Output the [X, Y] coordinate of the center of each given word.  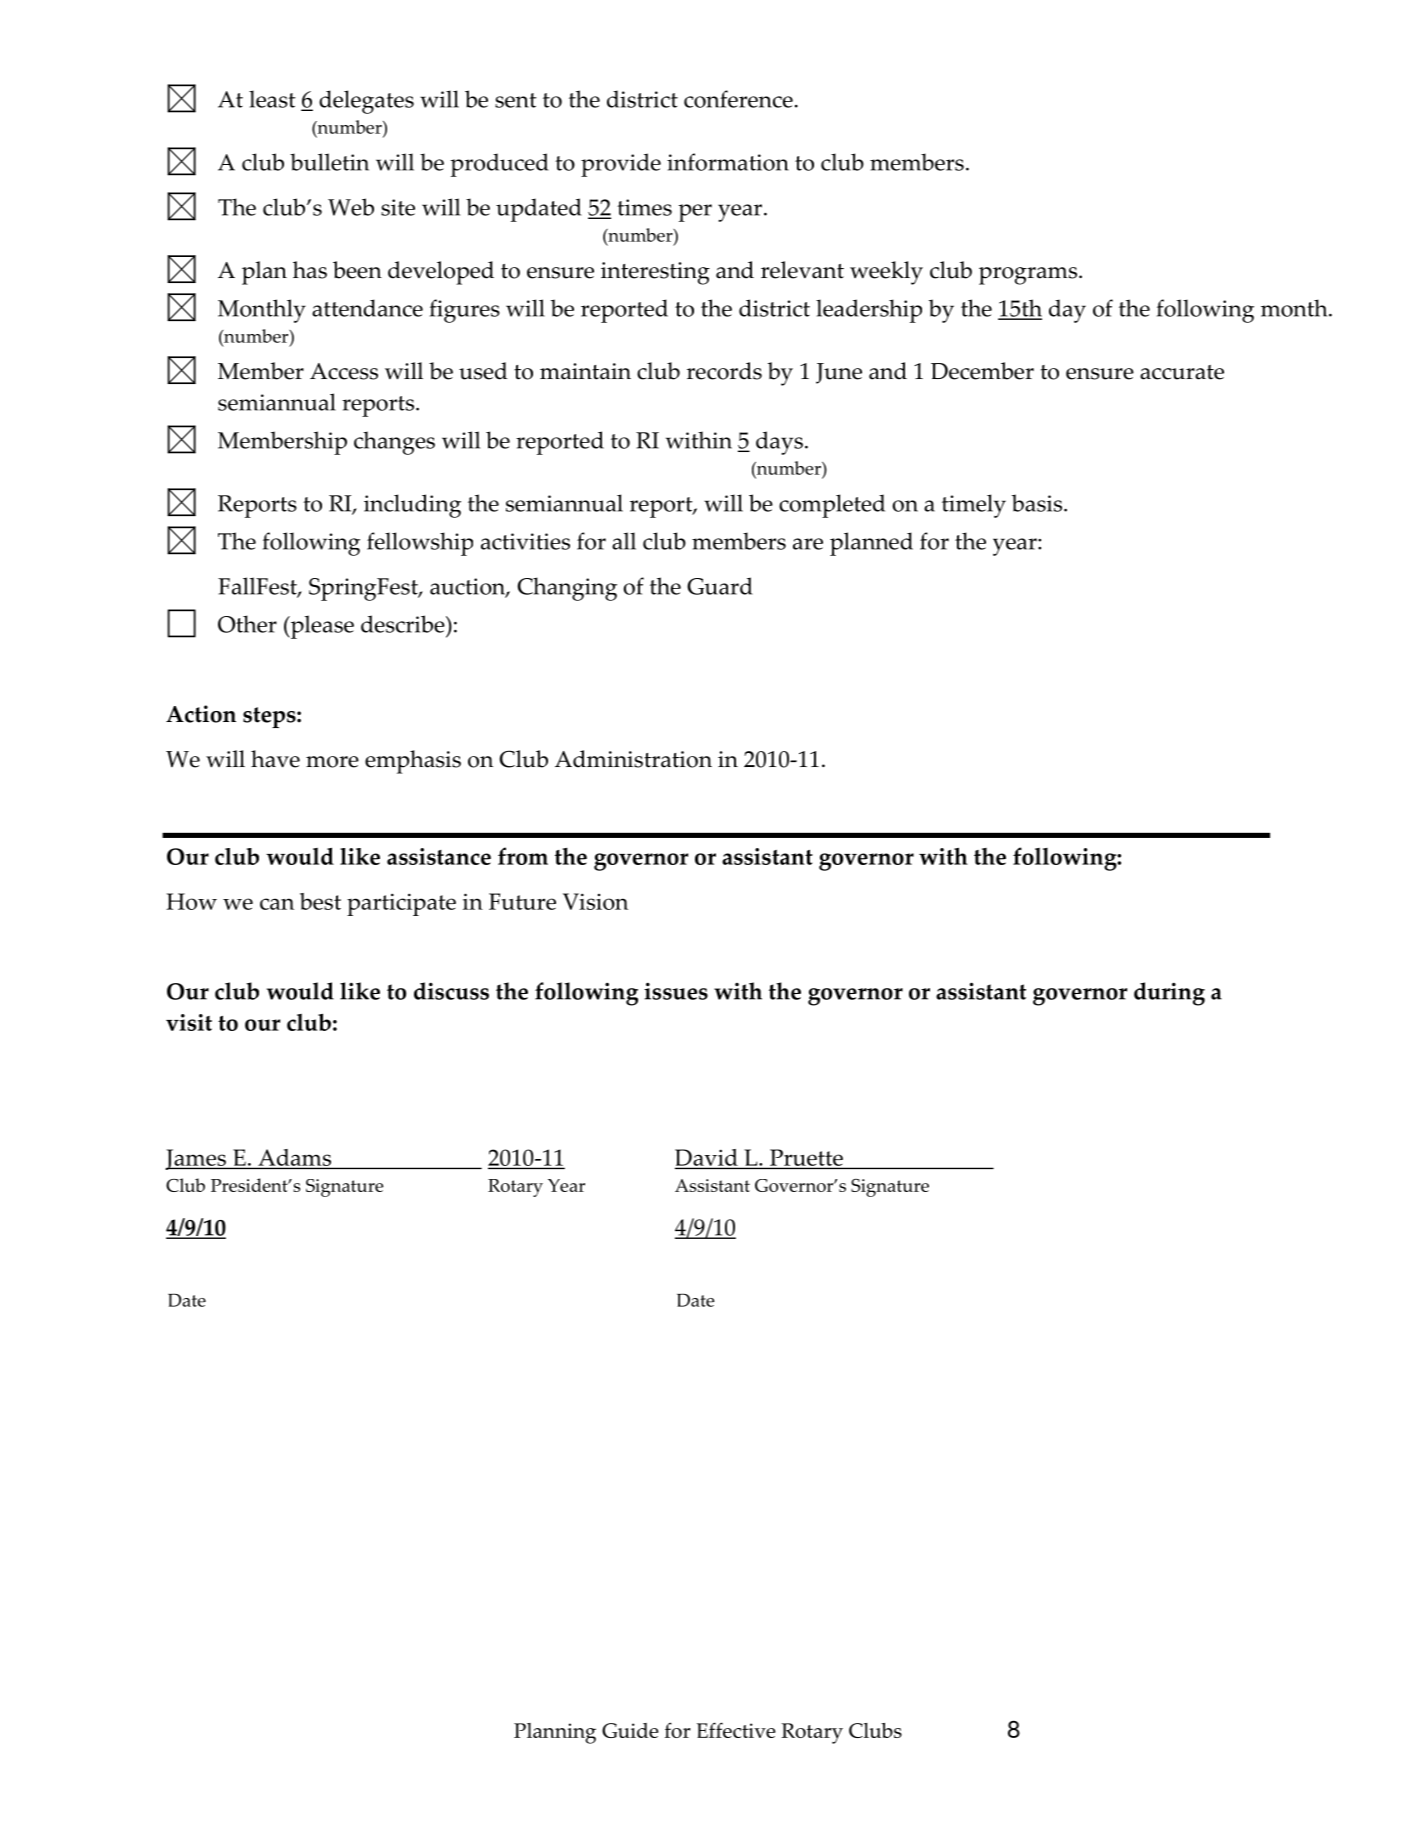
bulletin [329, 162]
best [320, 901]
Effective [736, 1730]
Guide [630, 1730]
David [707, 1159]
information [728, 162]
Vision [595, 901]
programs [1028, 276]
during [1169, 994]
